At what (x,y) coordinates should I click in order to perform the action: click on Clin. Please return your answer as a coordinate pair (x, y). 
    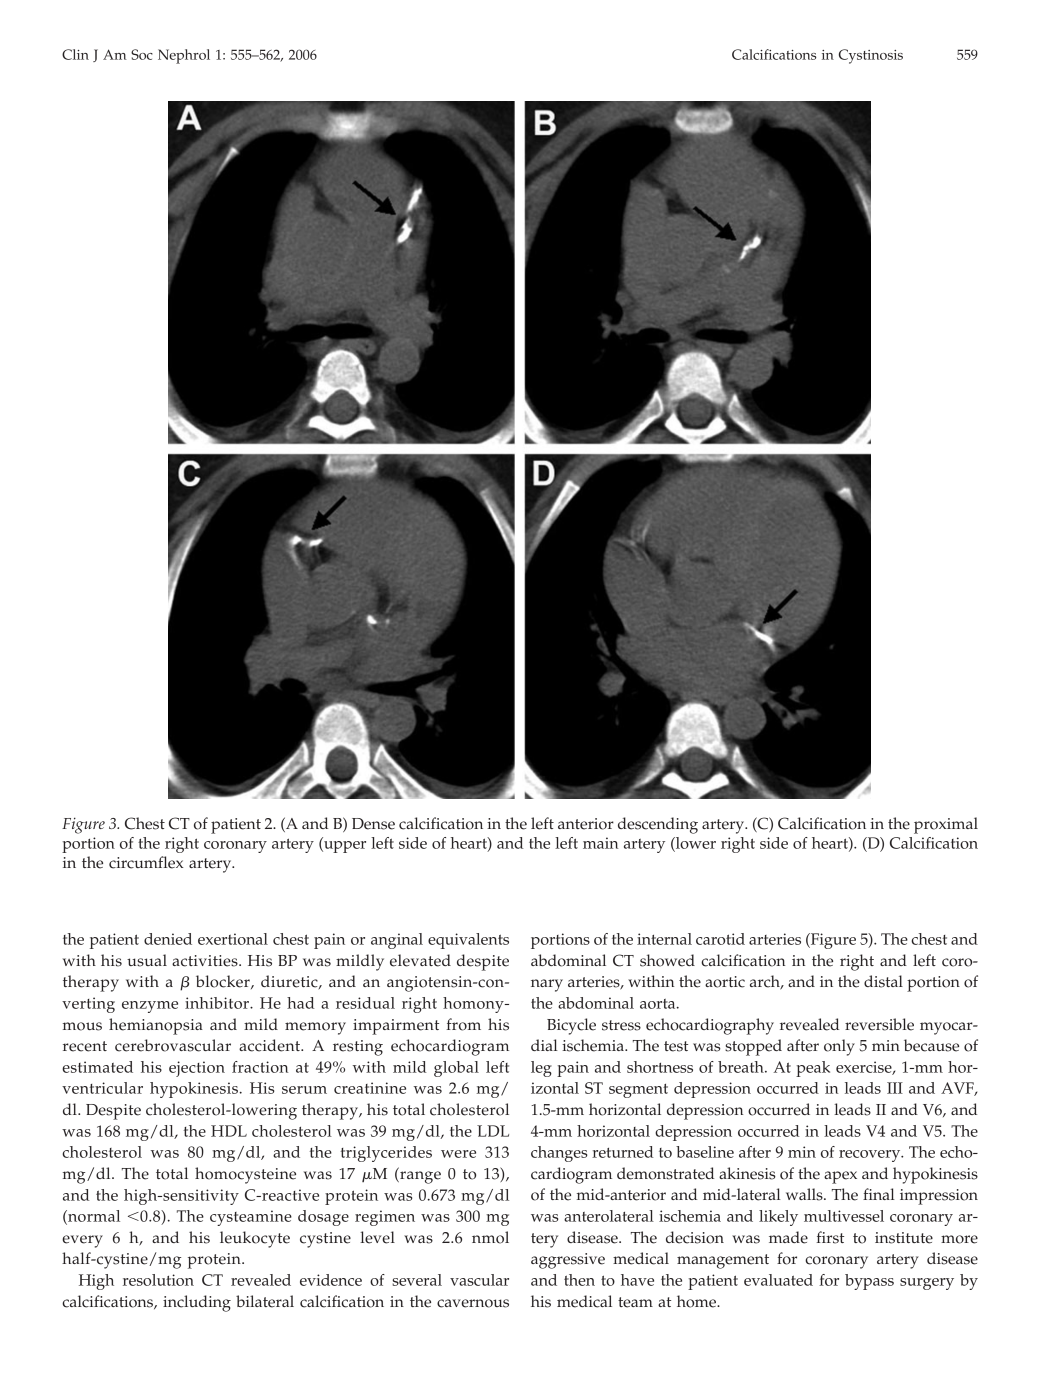
    Looking at the image, I should click on (75, 54).
